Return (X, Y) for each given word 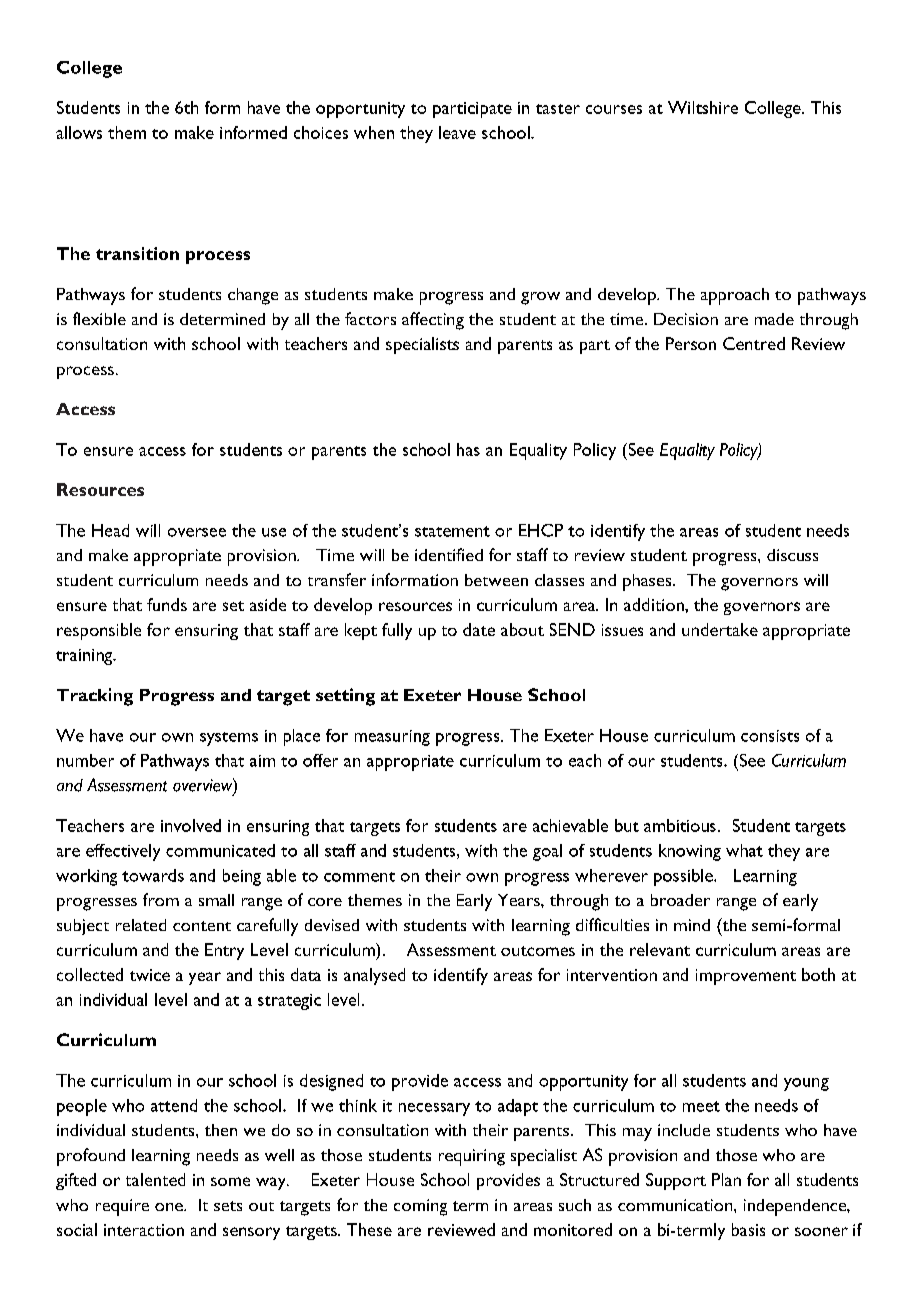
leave (457, 132)
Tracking (95, 697)
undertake (720, 629)
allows (79, 132)
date (479, 629)
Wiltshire (703, 107)
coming (420, 1207)
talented (155, 1179)
